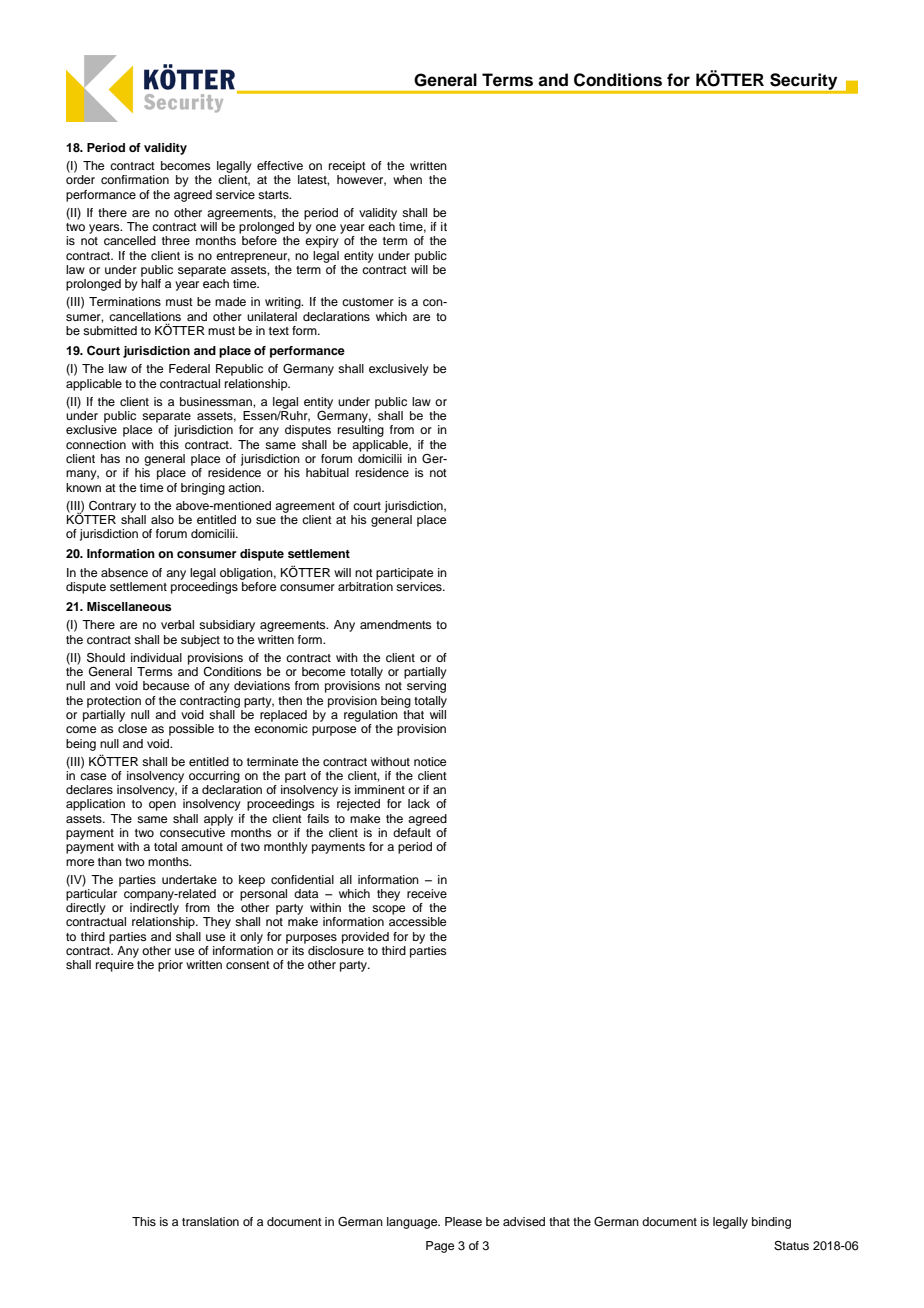 Image resolution: width=924 pixels, height=1308 pixels. Describe the element at coordinates (135, 179) in the image. I see `confirmation` at that location.
